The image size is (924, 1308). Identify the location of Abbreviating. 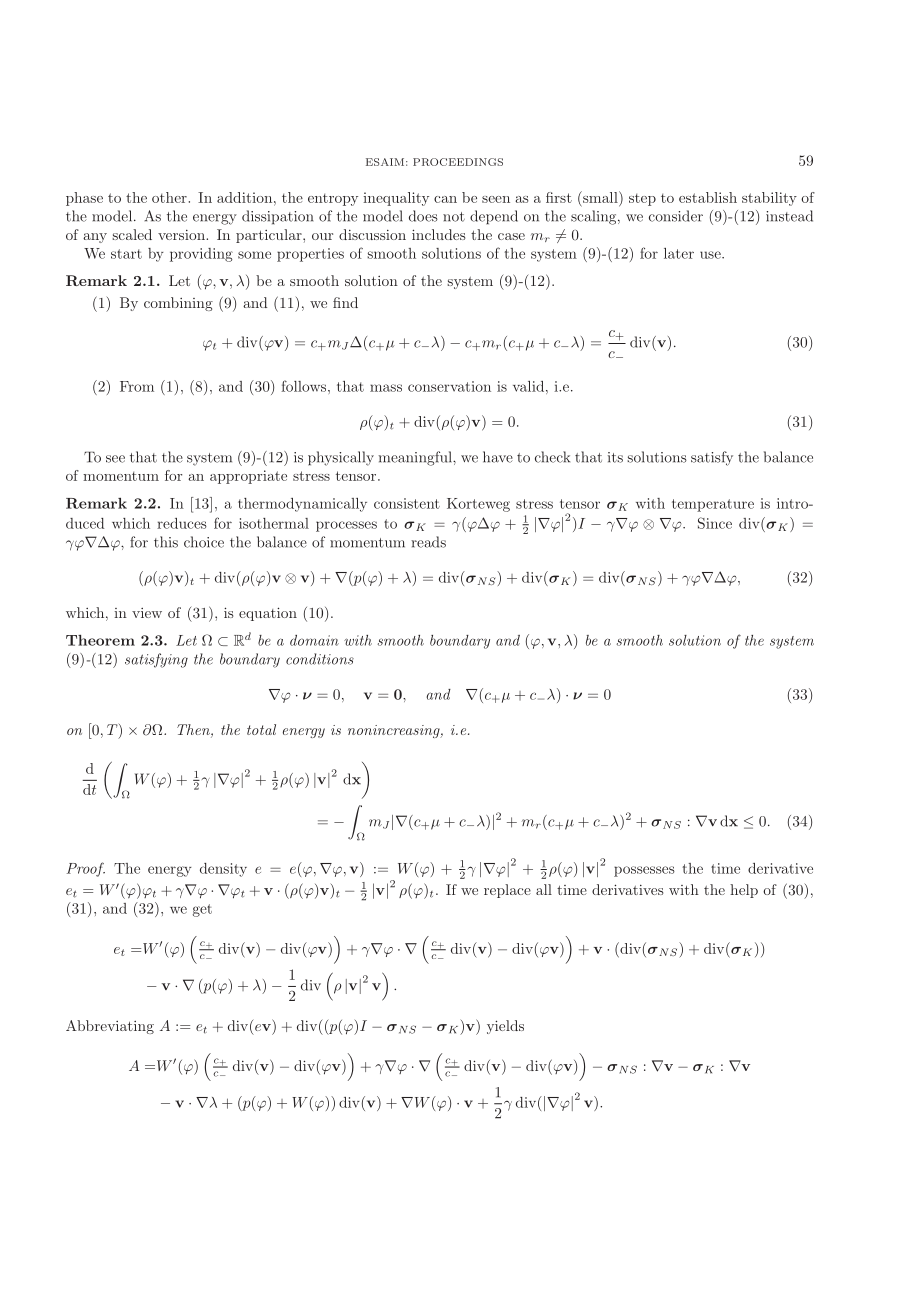
(110, 1027).
